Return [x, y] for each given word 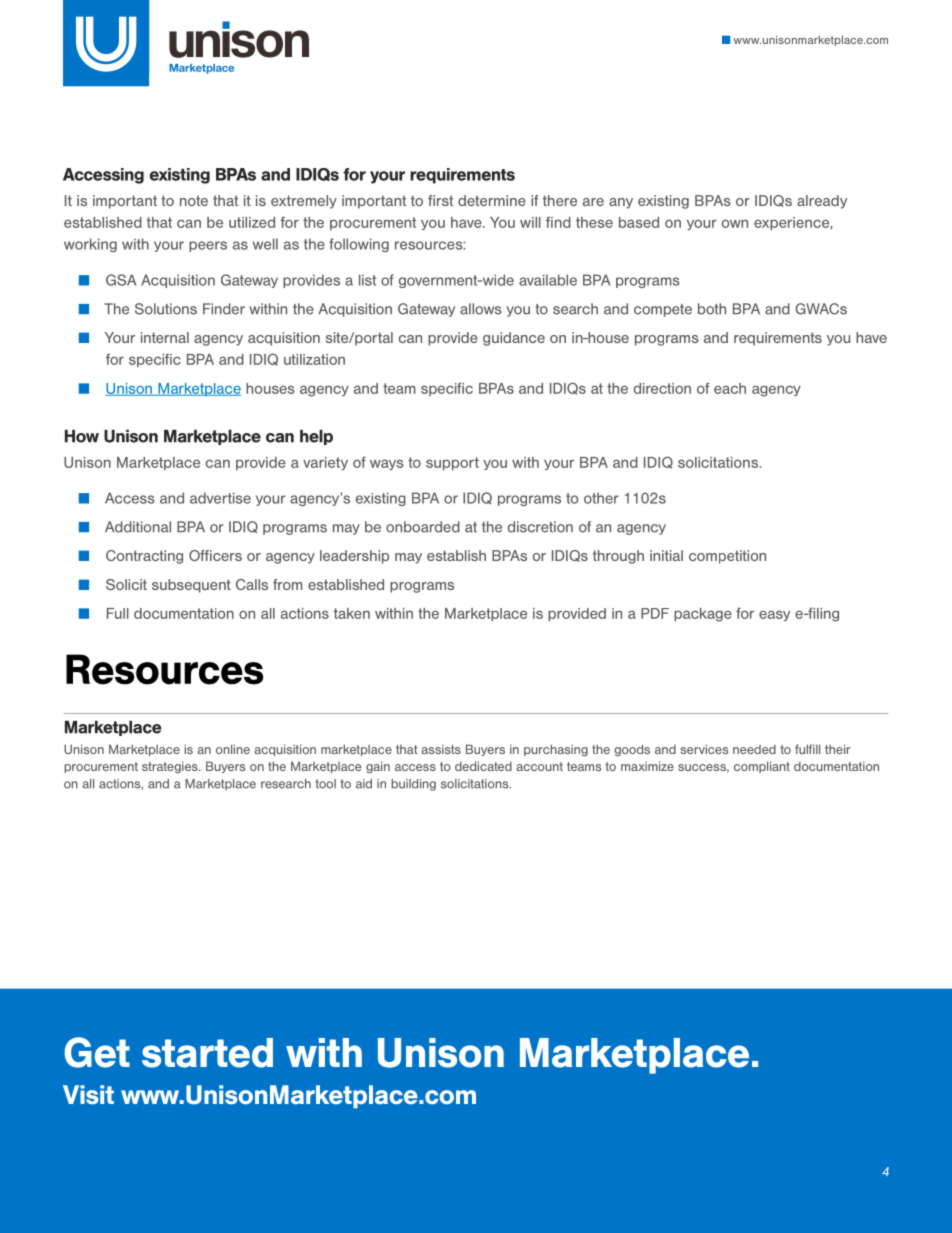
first [440, 200]
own [735, 223]
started [207, 1053]
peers [208, 246]
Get [97, 1052]
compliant [762, 767]
